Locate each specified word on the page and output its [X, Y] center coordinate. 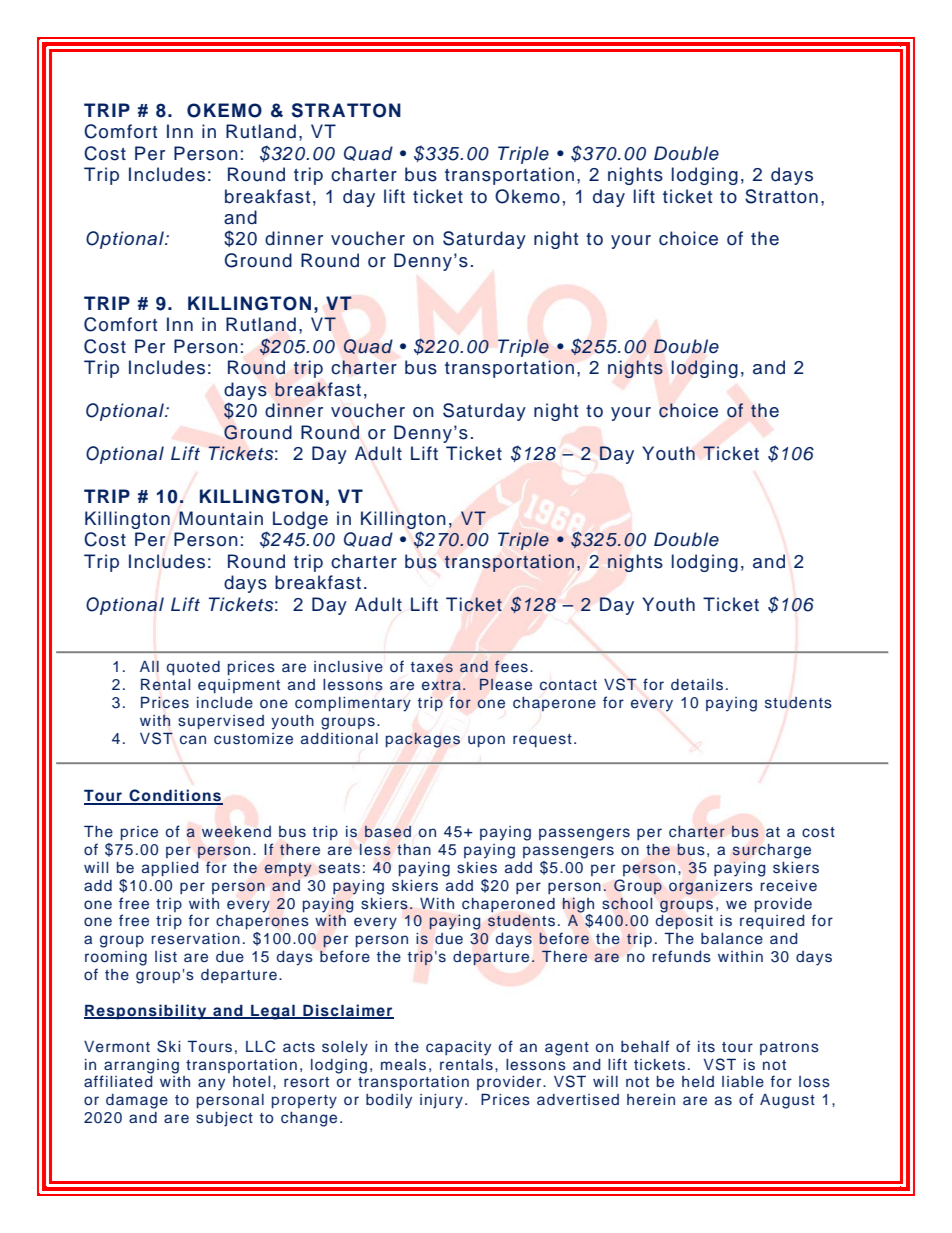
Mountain [221, 518]
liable [743, 1081]
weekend [236, 832]
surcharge [772, 851]
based [388, 832]
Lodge [300, 520]
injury [441, 1101]
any [211, 1084]
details [697, 685]
